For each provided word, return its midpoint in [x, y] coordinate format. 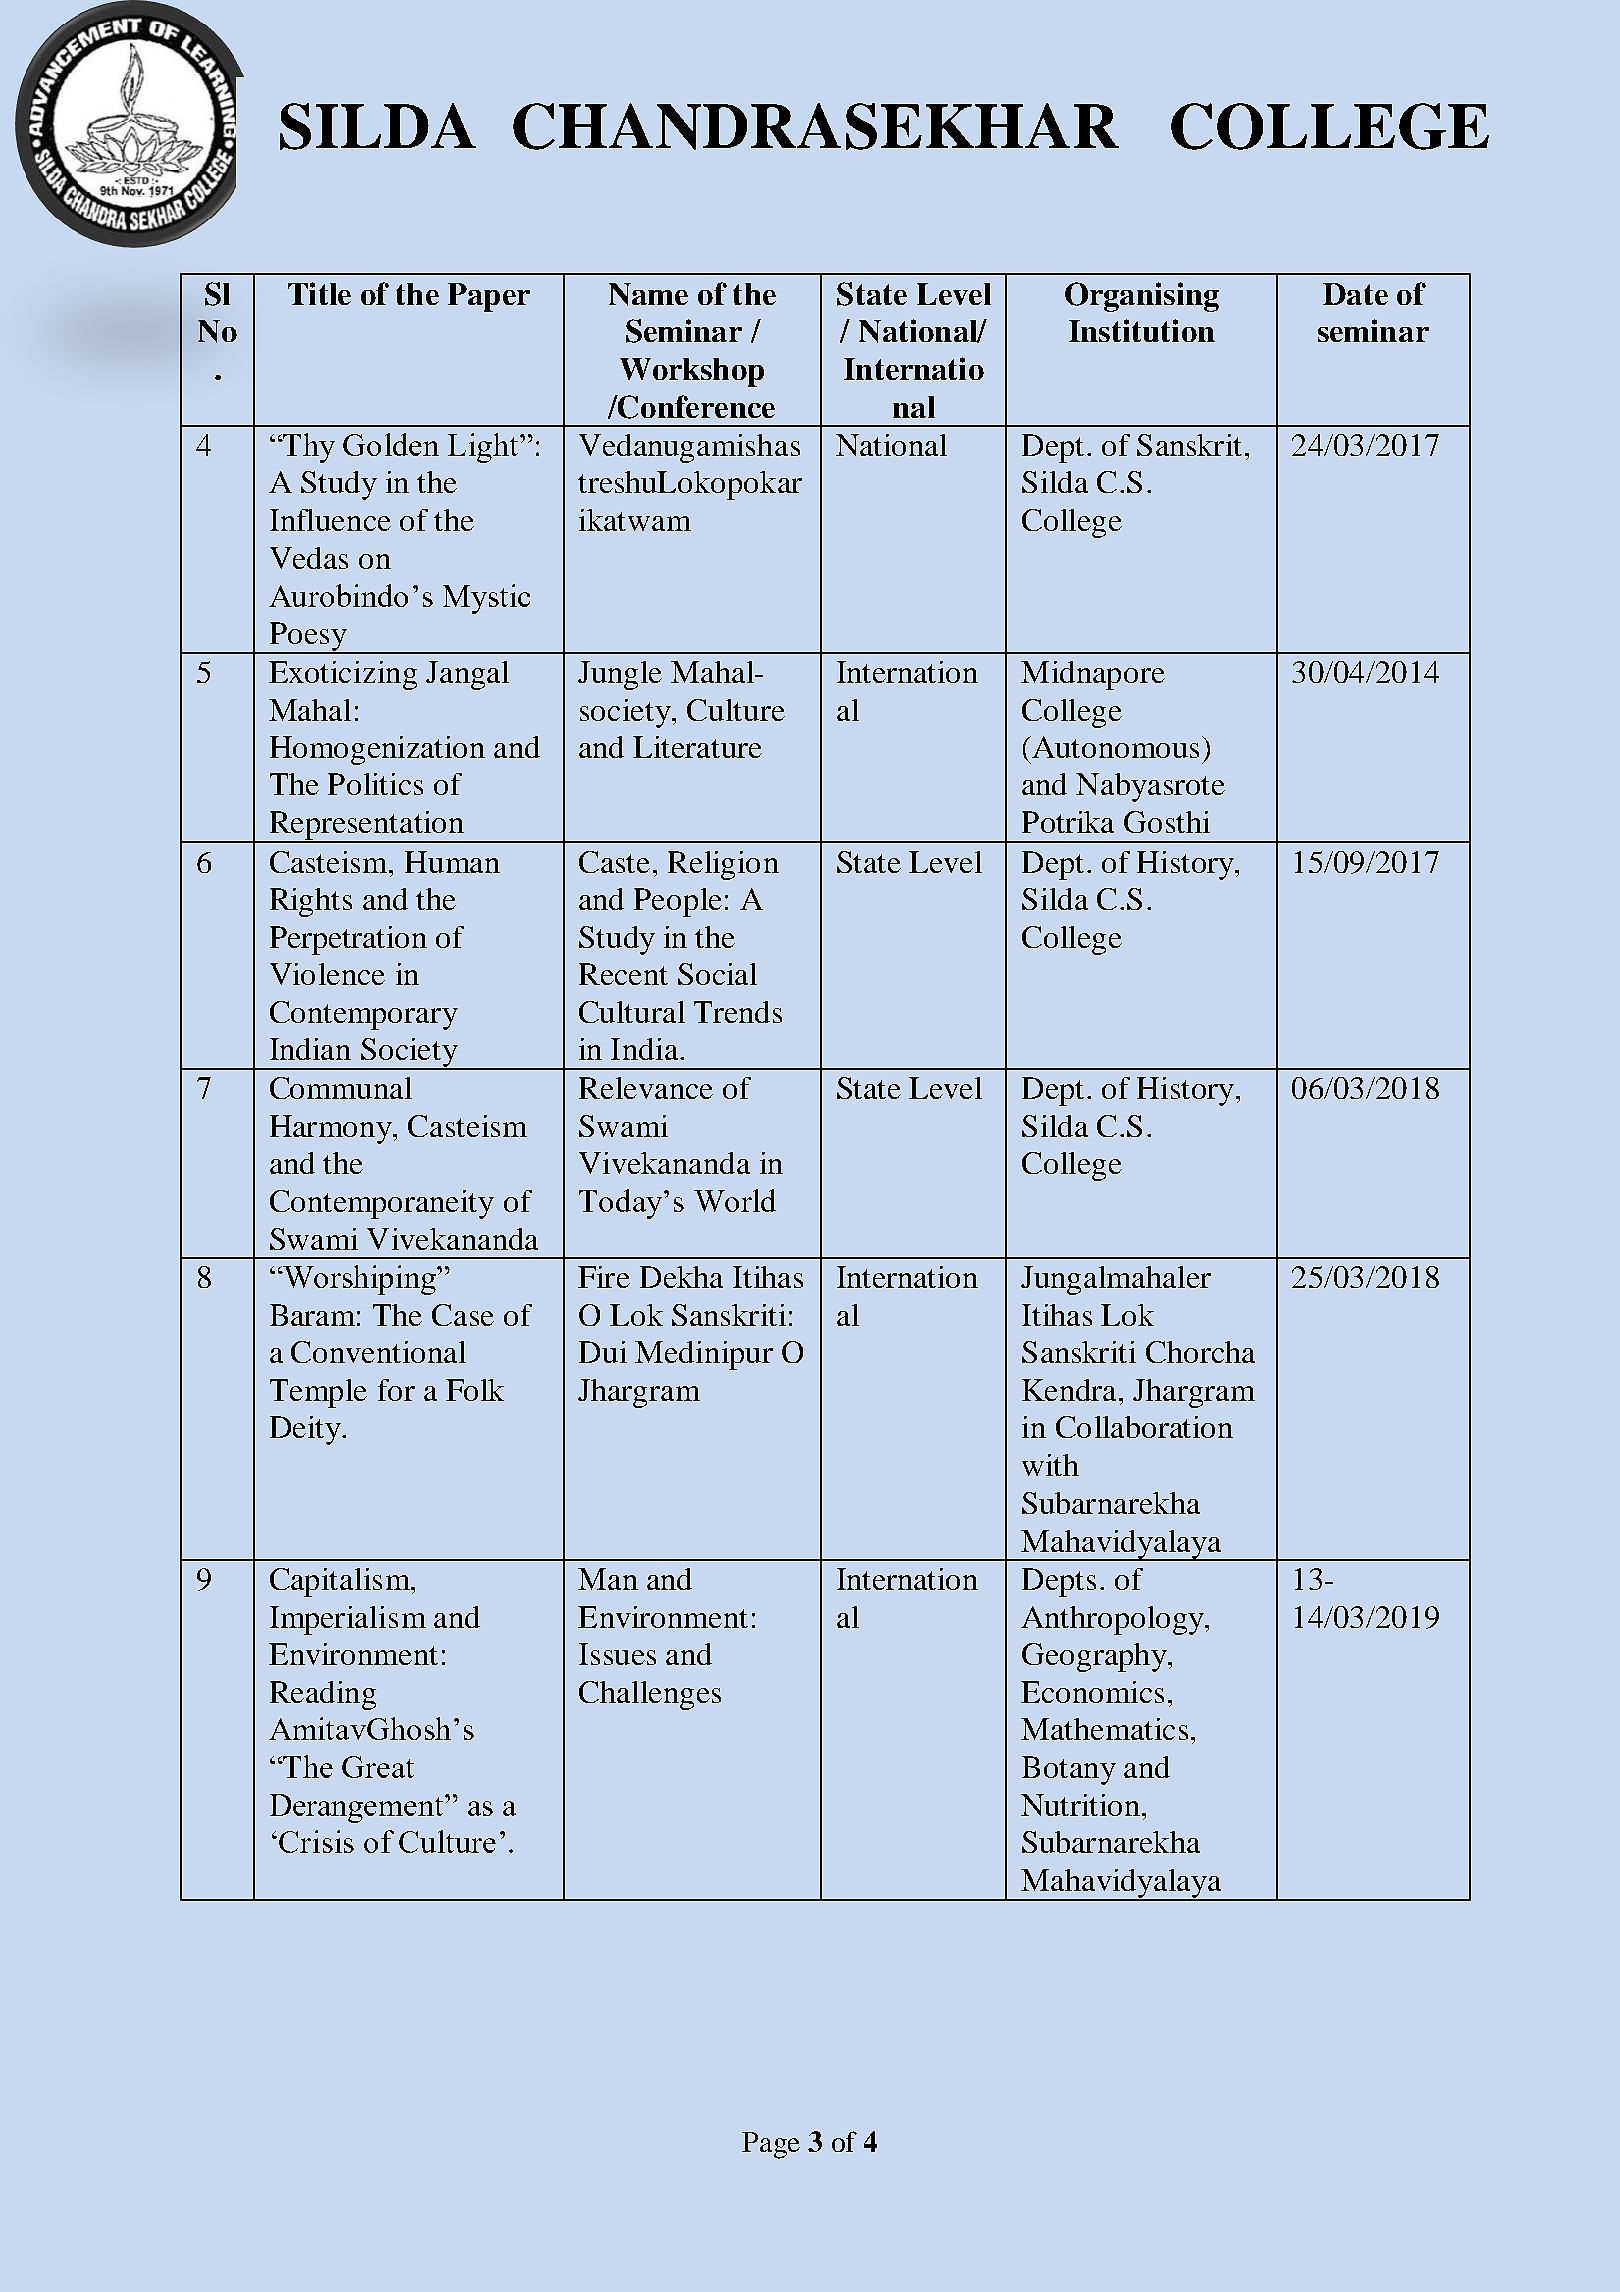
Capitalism [341, 1582]
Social [717, 974]
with [1050, 1465]
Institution [1142, 330]
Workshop [692, 372]
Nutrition [1082, 1805]
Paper [489, 297]
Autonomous [1114, 747]
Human [452, 862]
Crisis [316, 1841]
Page [771, 2145]
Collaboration [1144, 1427]
